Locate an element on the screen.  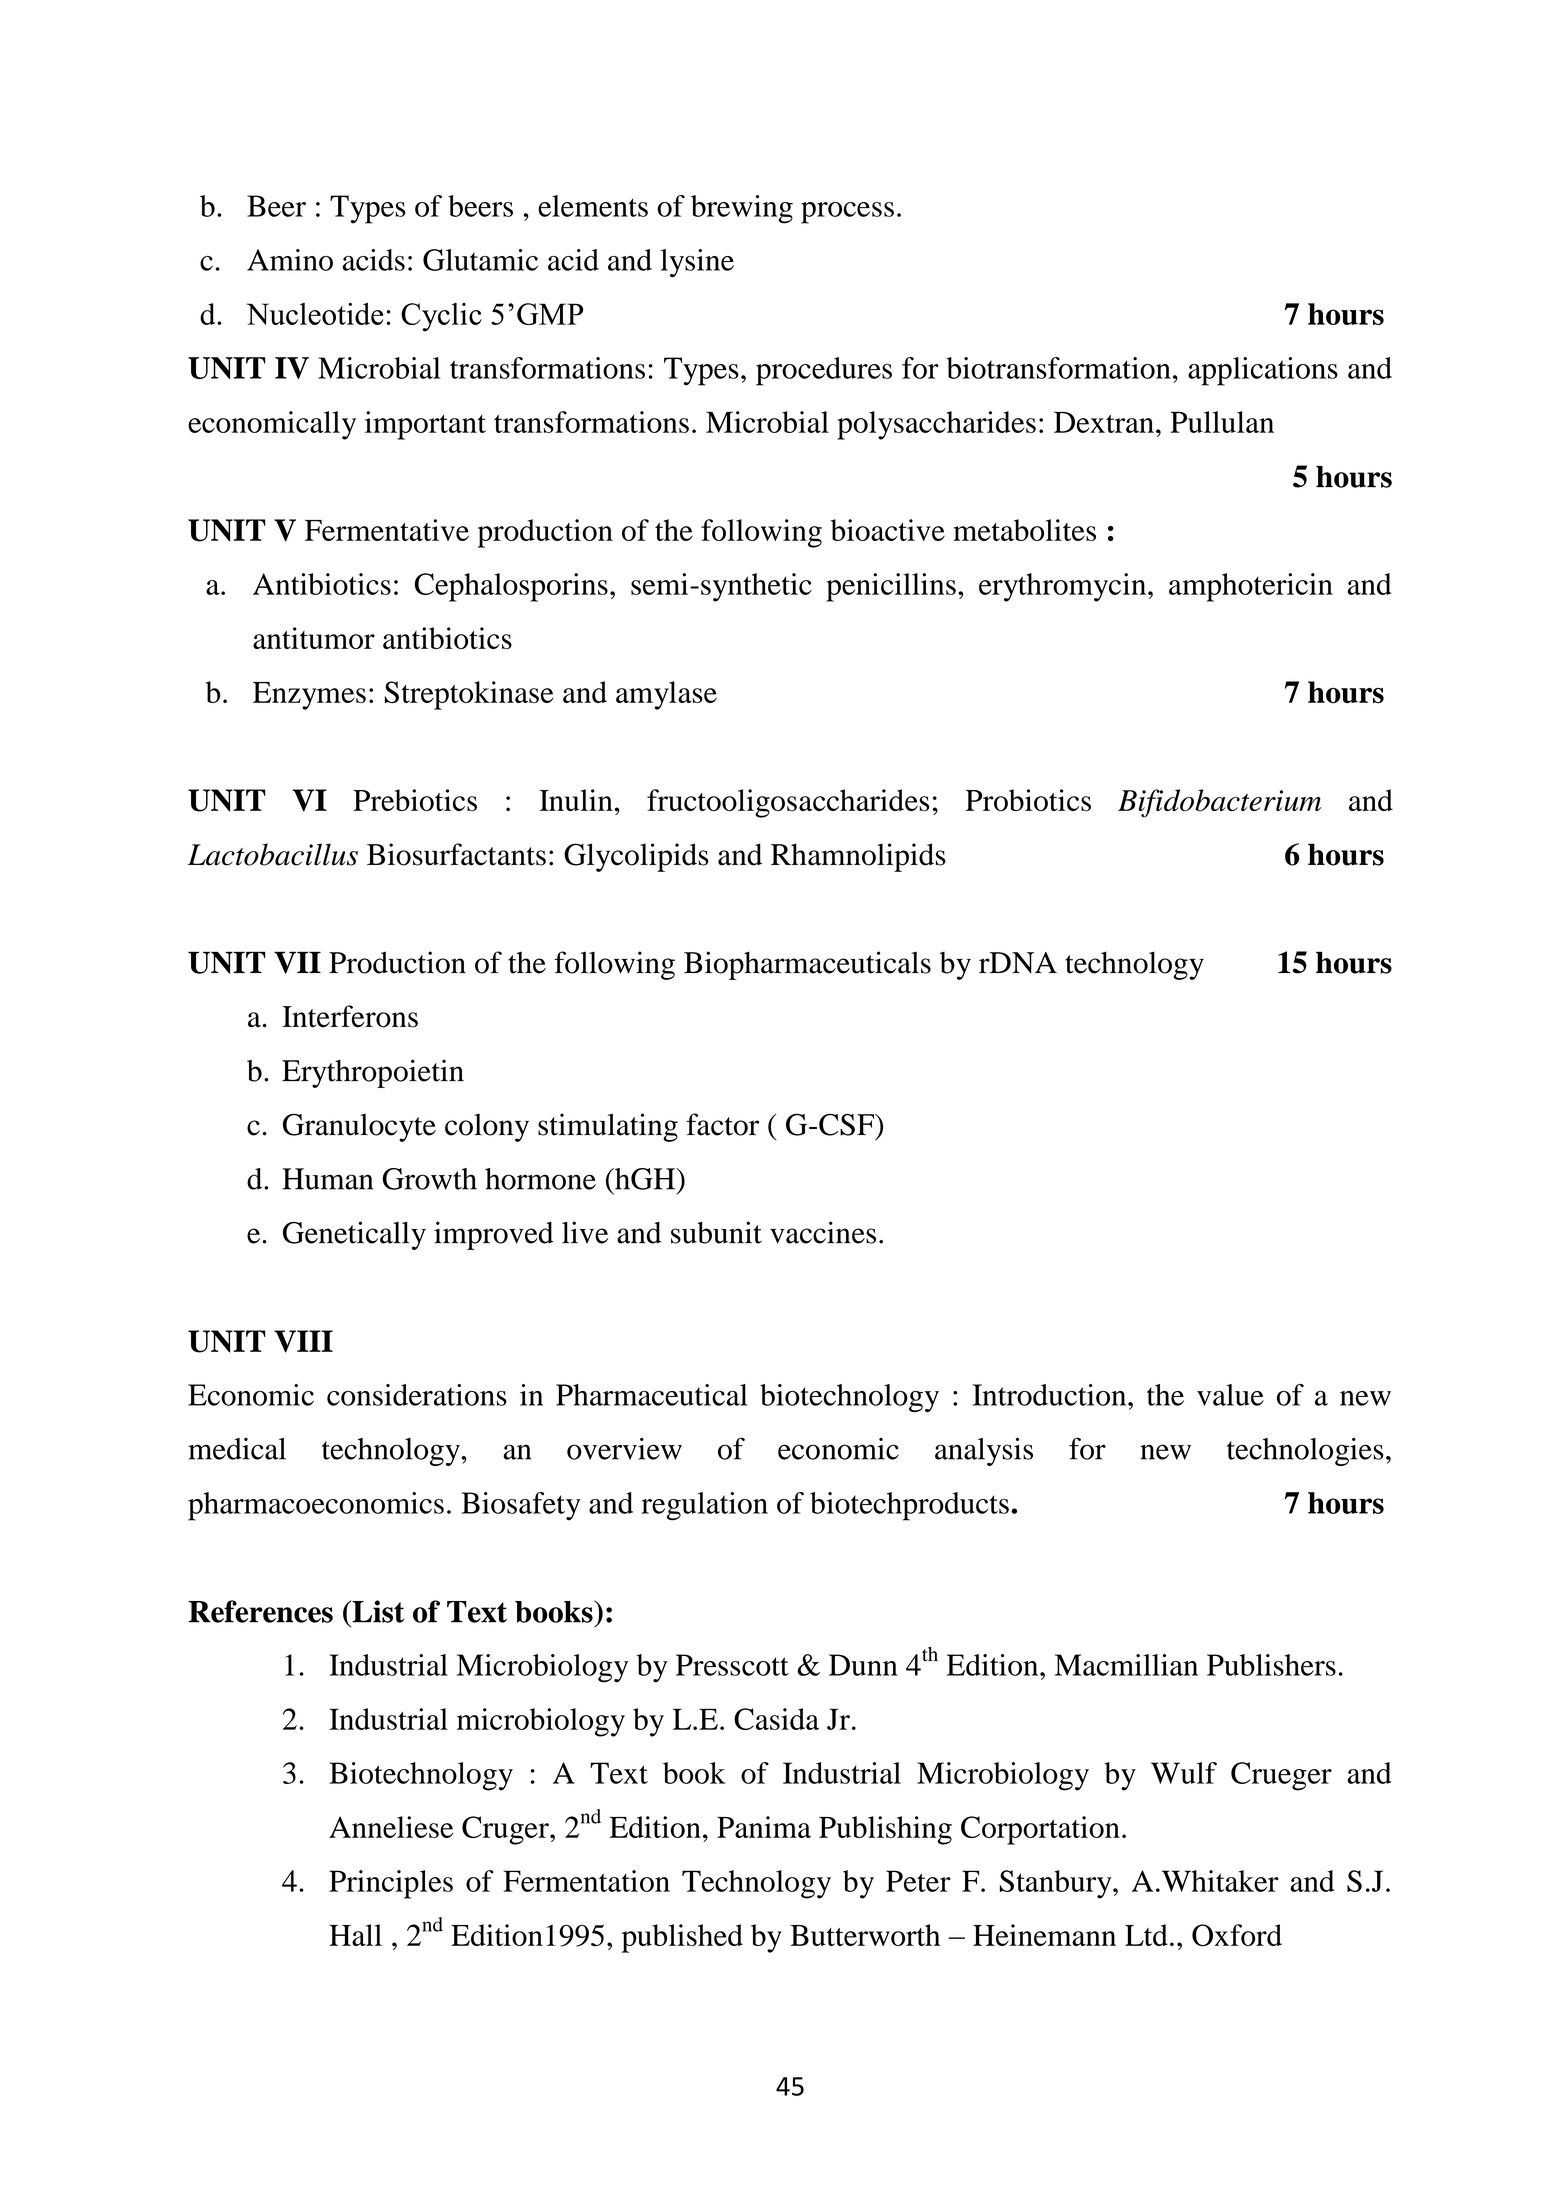
published is located at coordinates (682, 1938).
